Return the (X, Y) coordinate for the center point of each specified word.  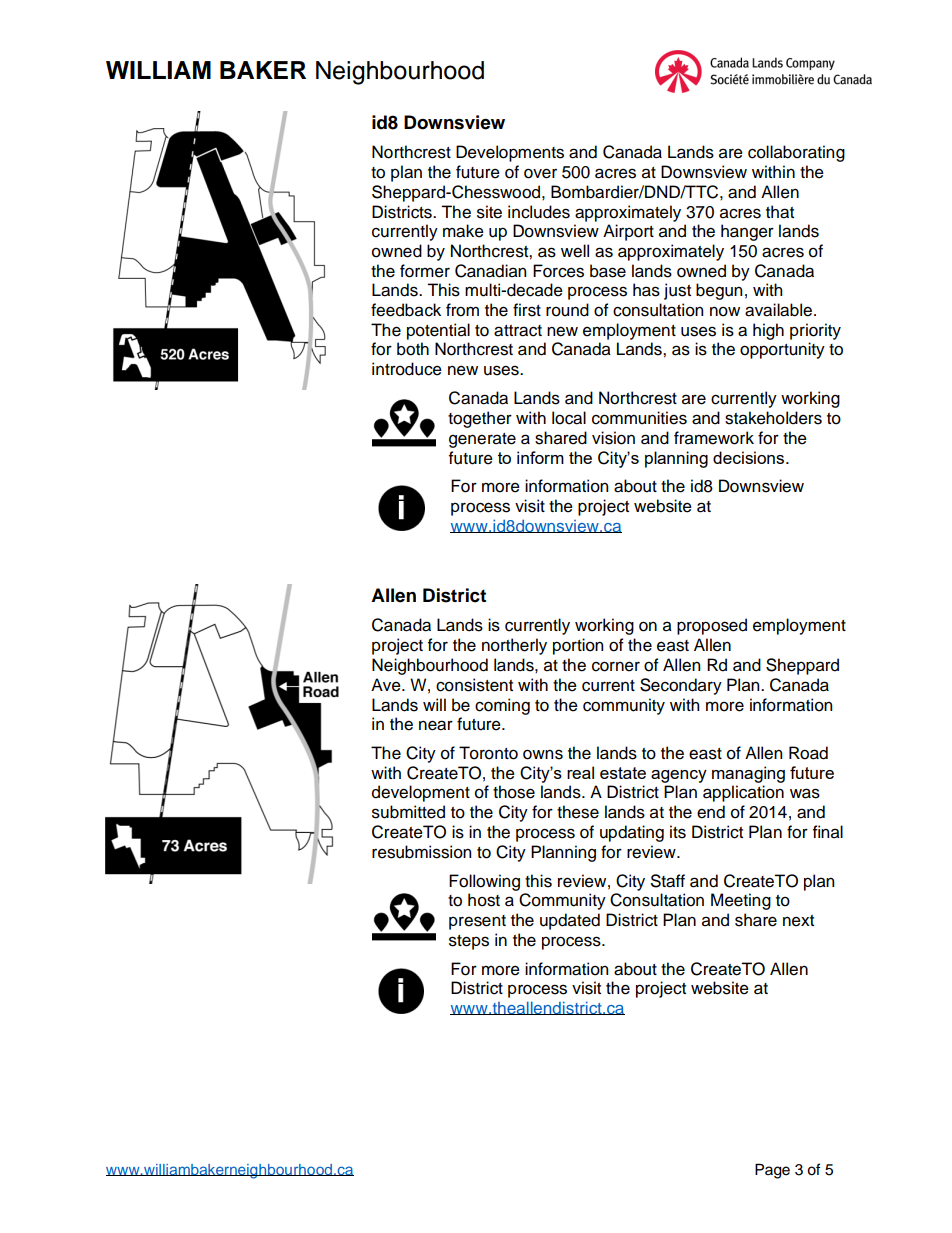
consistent (474, 685)
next (798, 921)
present (477, 922)
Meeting (741, 901)
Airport (628, 232)
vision (613, 438)
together (480, 419)
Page (772, 1171)
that (780, 212)
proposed (712, 626)
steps (469, 942)
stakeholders (773, 418)
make (463, 231)
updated (570, 921)
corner (616, 666)
